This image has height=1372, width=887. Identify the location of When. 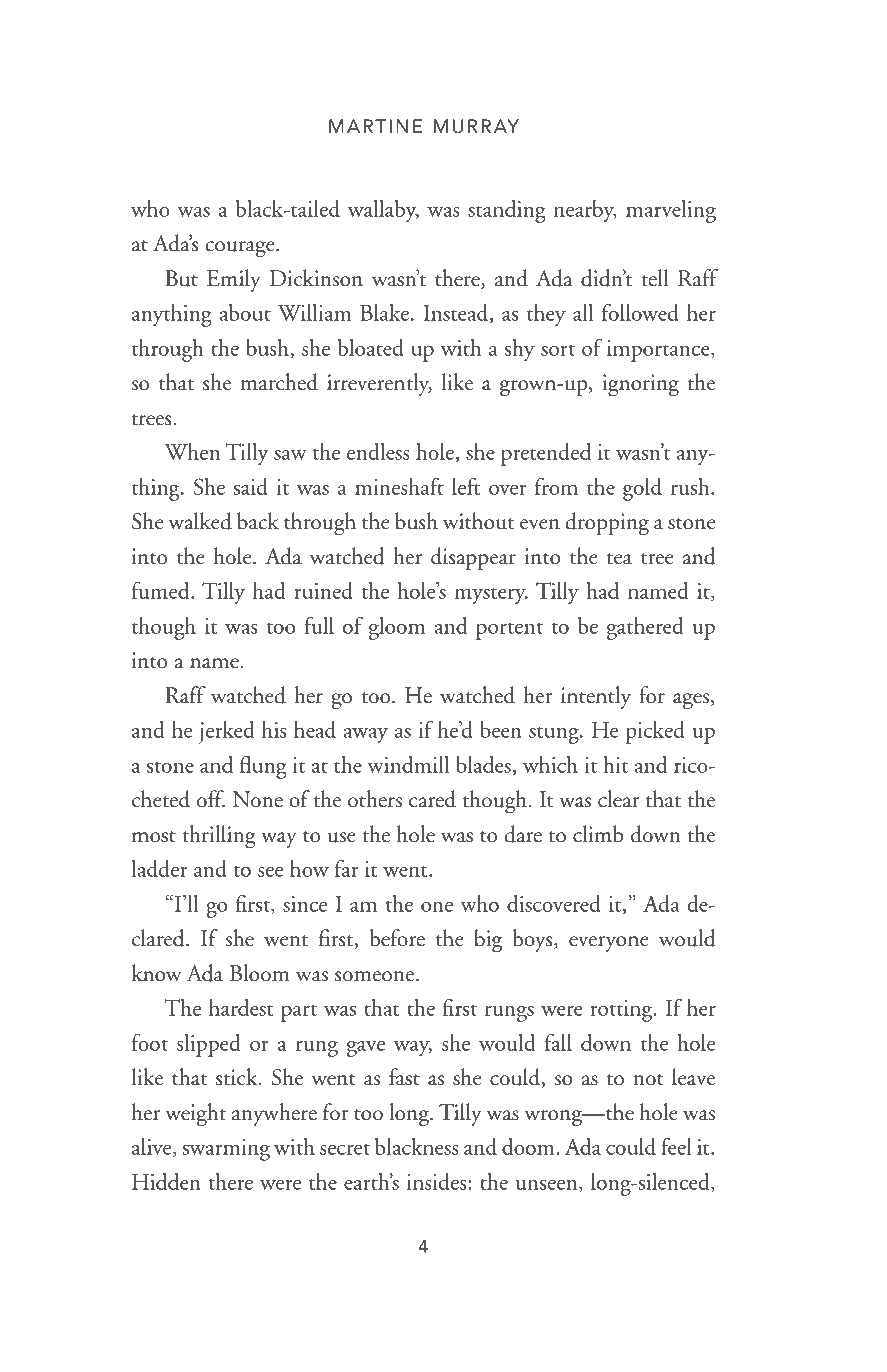
(192, 451).
